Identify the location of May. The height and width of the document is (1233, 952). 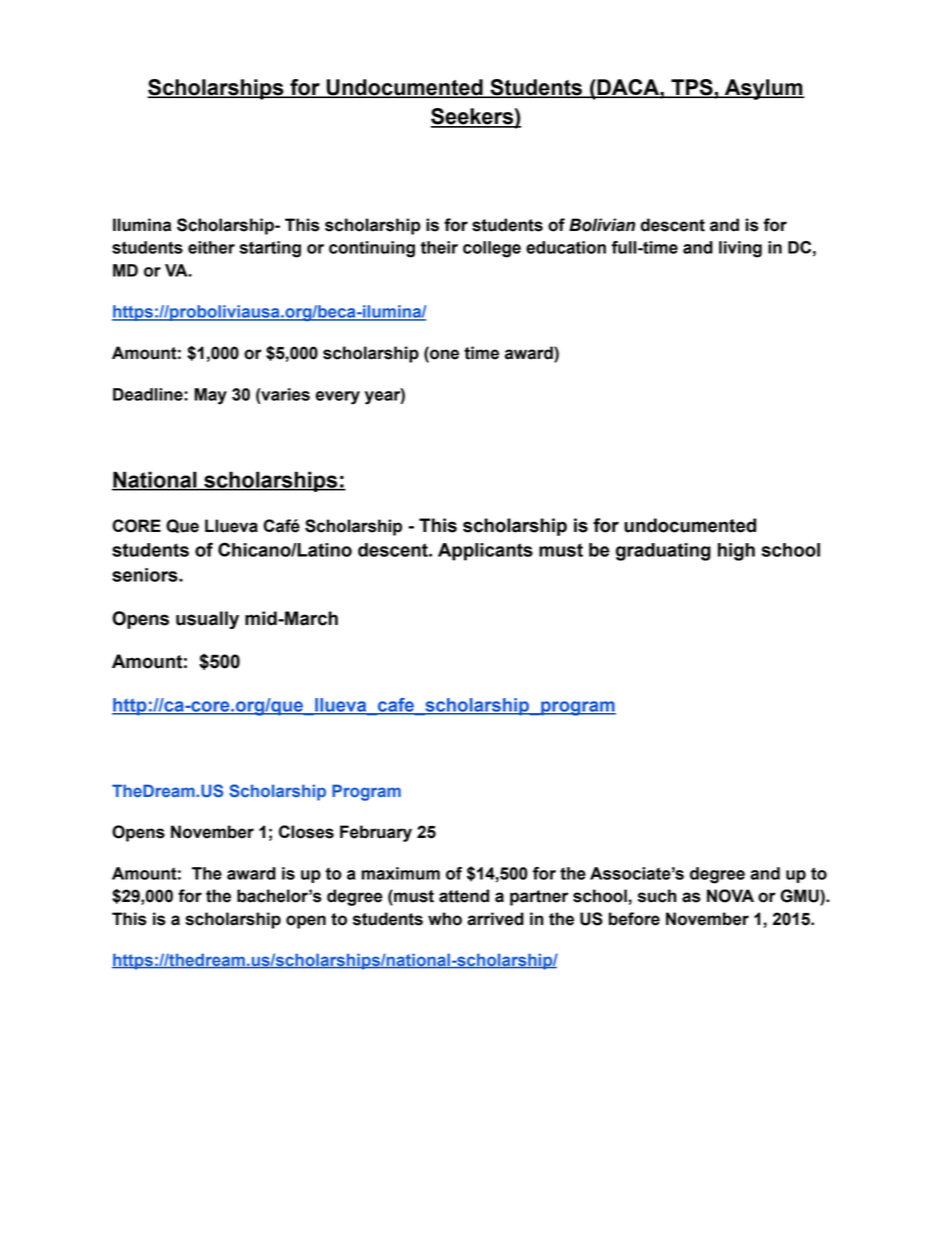
(210, 396).
